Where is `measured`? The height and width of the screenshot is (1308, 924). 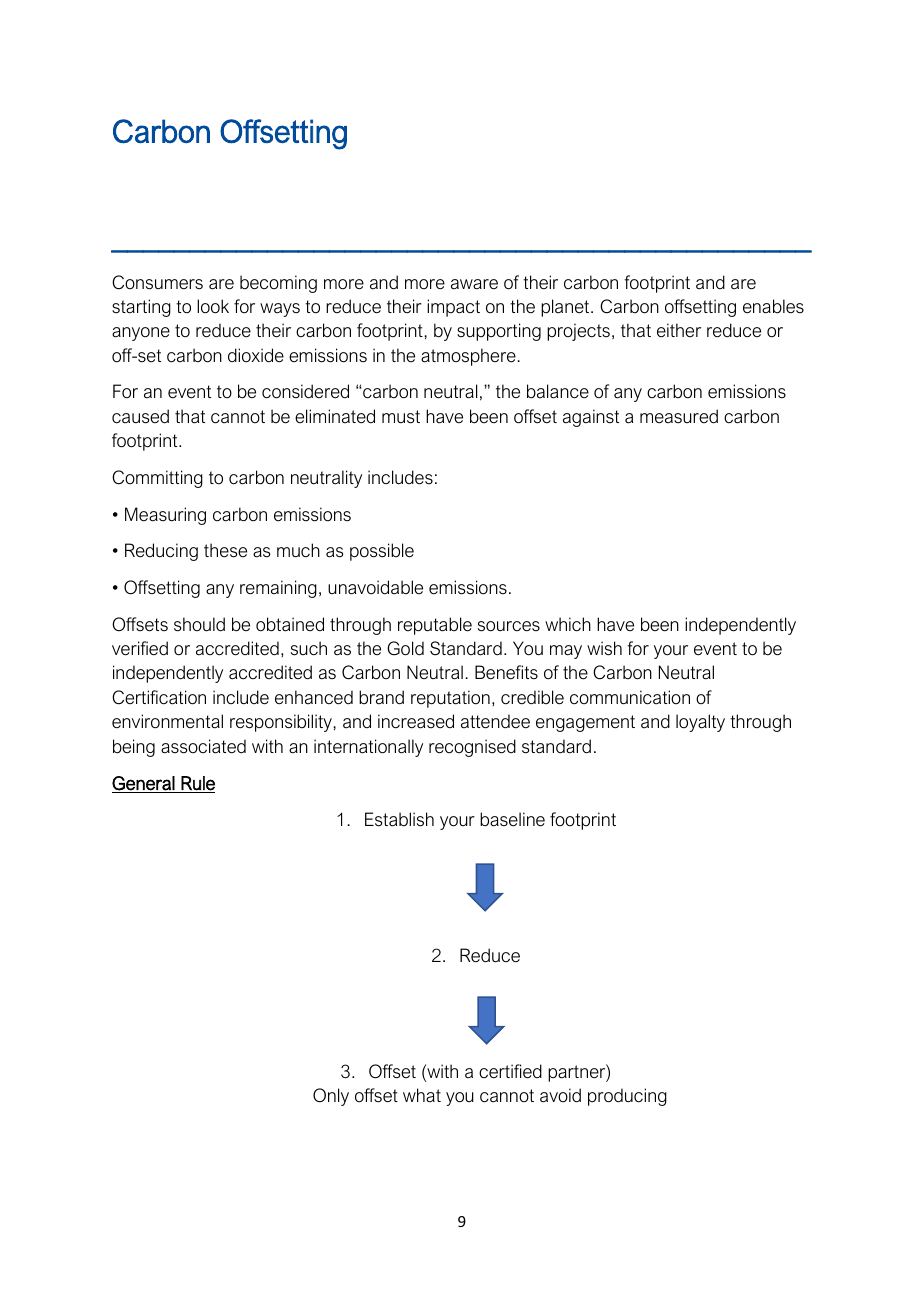 measured is located at coordinates (679, 416).
